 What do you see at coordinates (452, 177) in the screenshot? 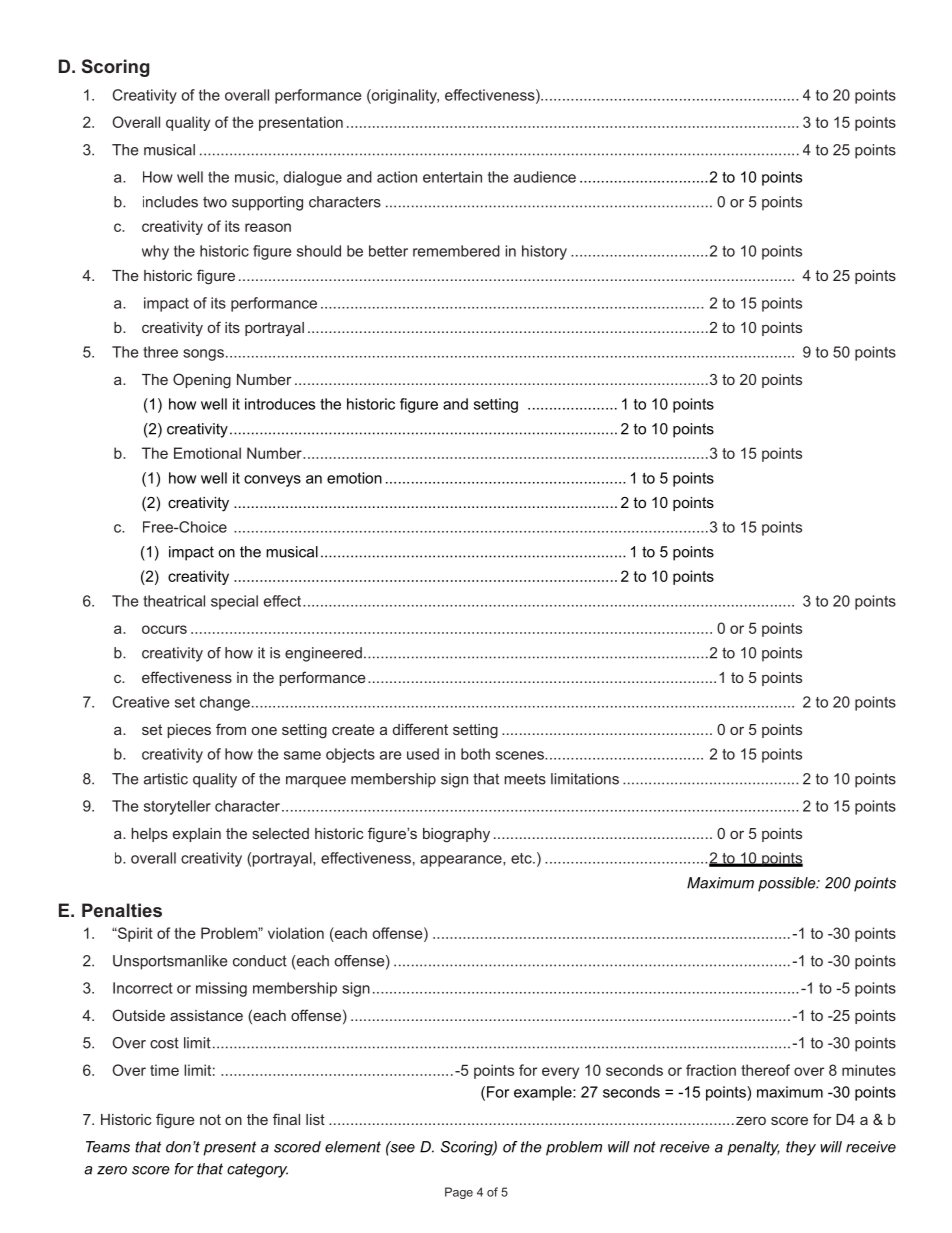
I see `entertain` at bounding box center [452, 177].
